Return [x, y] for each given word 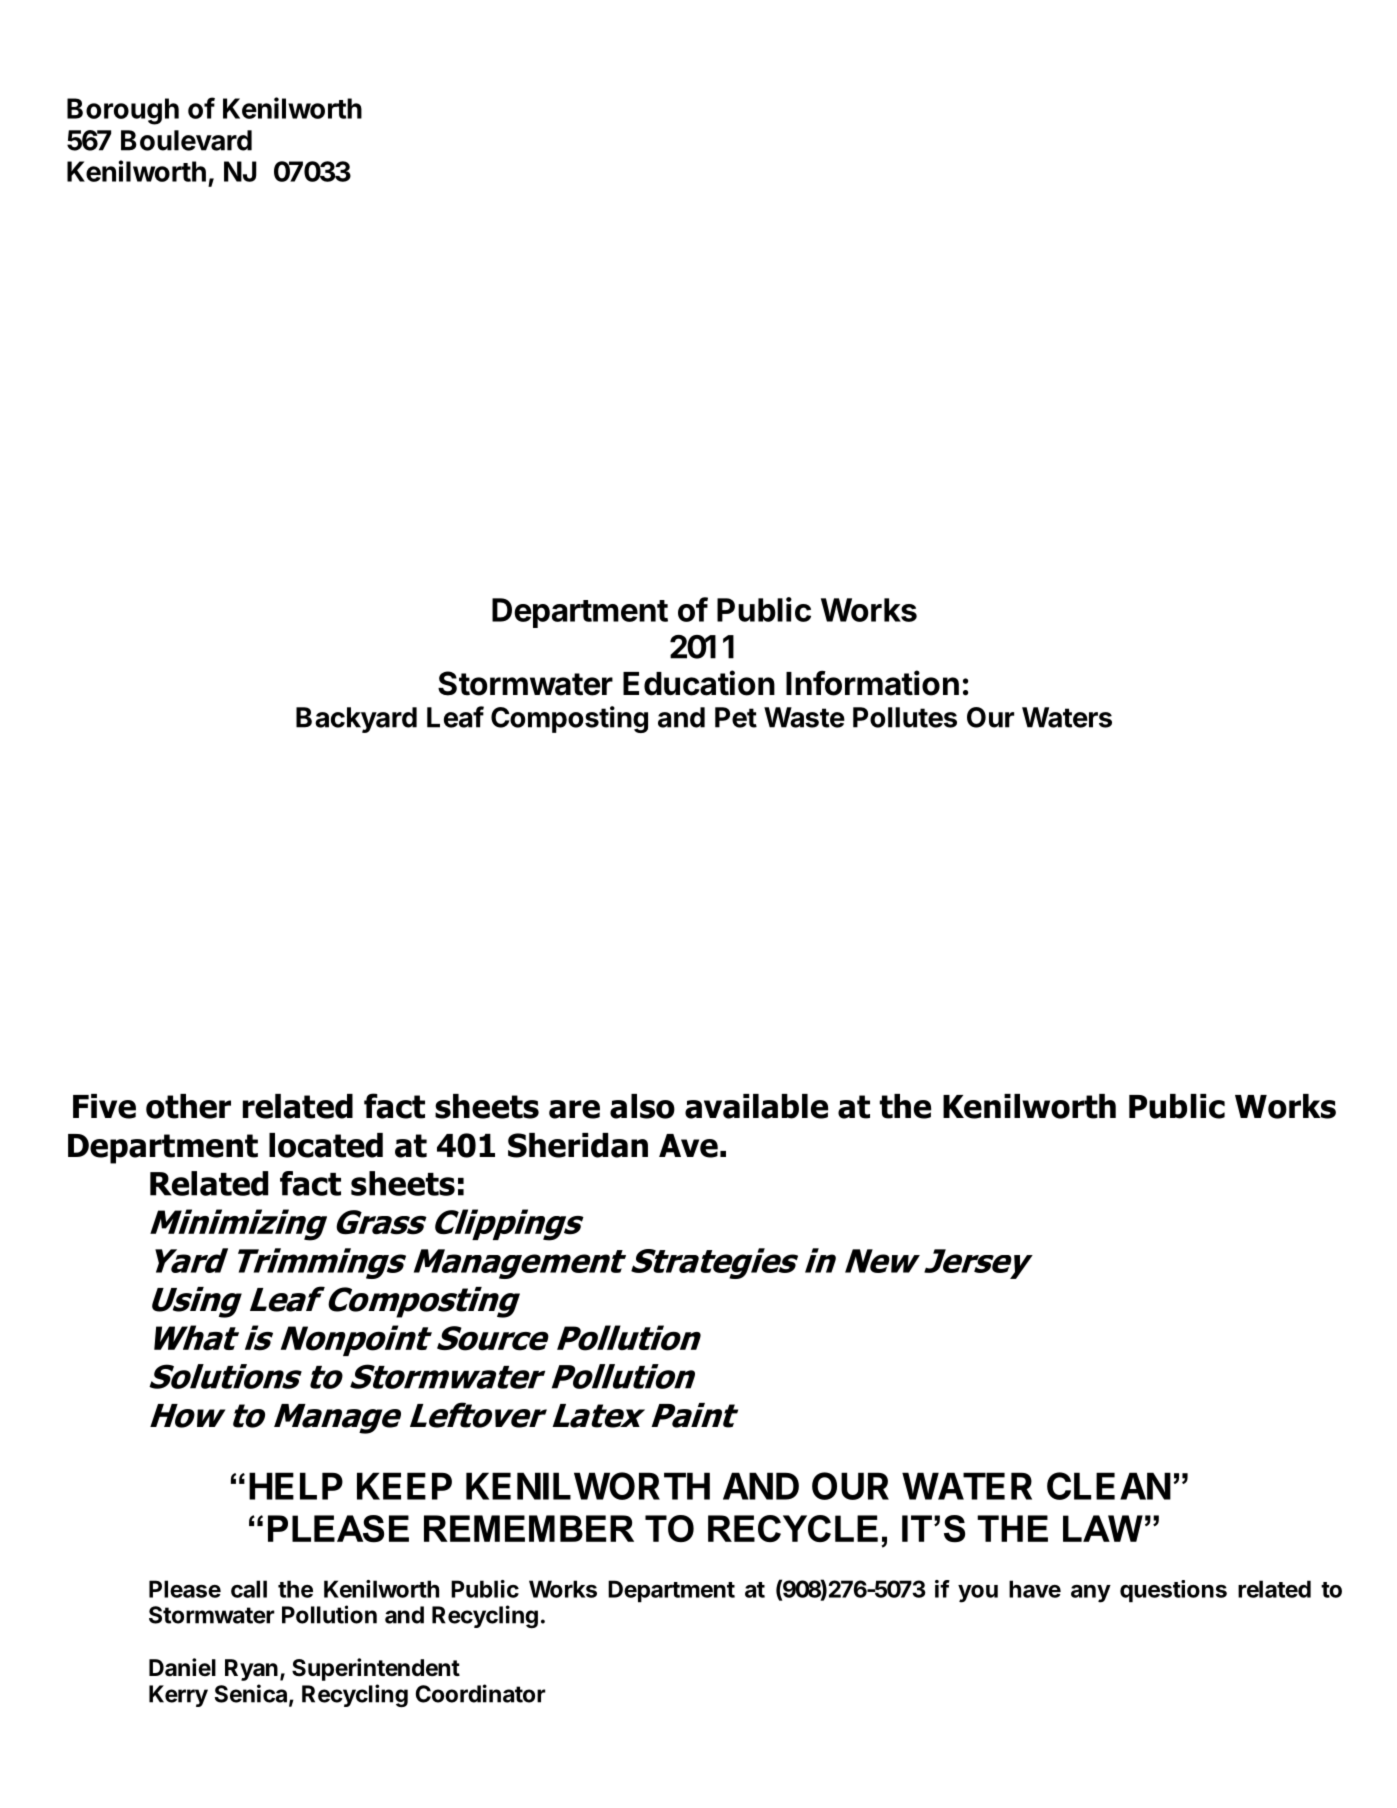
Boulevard [186, 140]
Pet [736, 717]
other [188, 1106]
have [1035, 1589]
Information [872, 683]
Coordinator [481, 1693]
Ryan [251, 1670]
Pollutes [905, 717]
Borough [123, 111]
